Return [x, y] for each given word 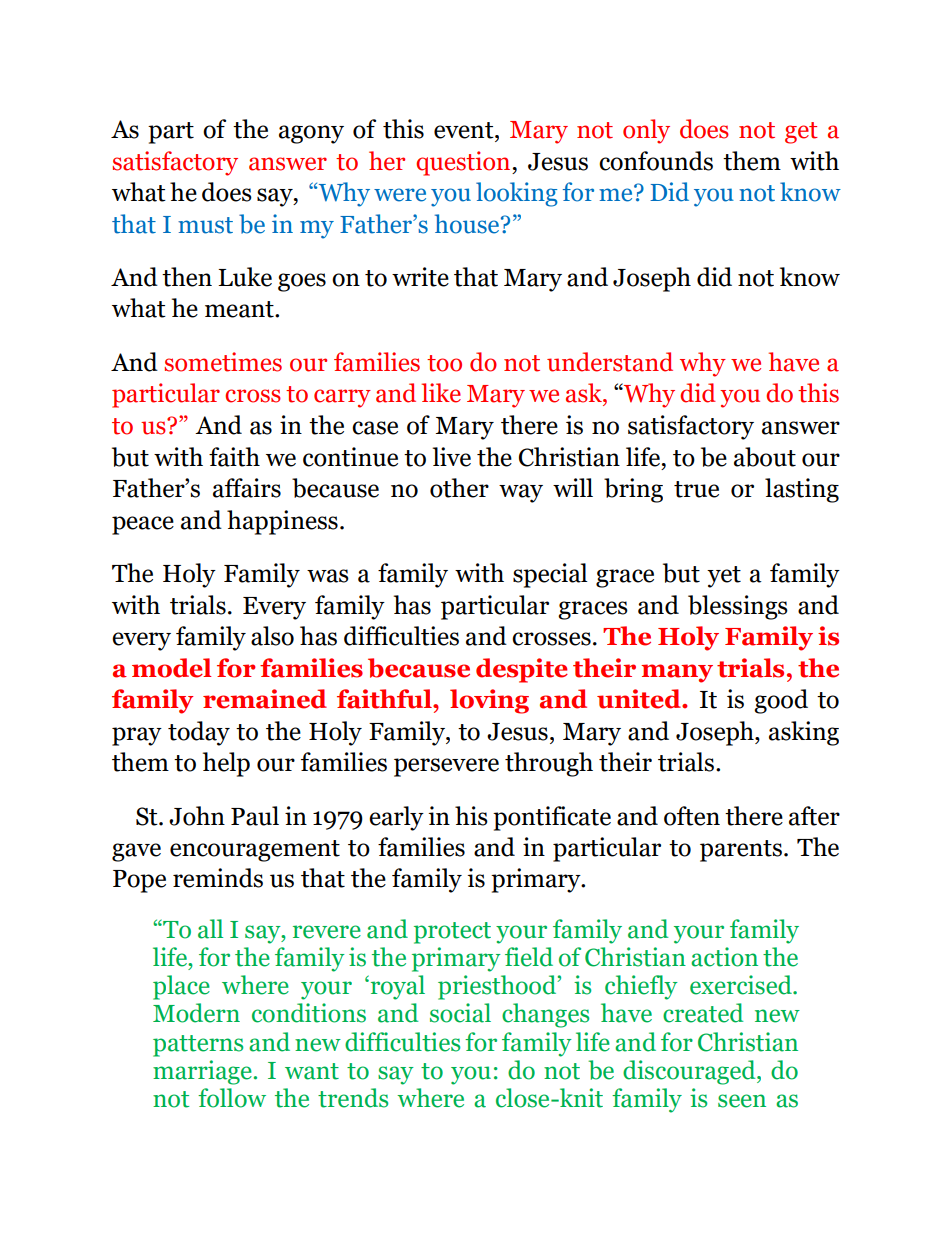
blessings [738, 607]
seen [742, 1101]
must [205, 225]
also [272, 636]
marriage [202, 1072]
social [460, 1013]
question [464, 163]
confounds [656, 161]
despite [522, 670]
